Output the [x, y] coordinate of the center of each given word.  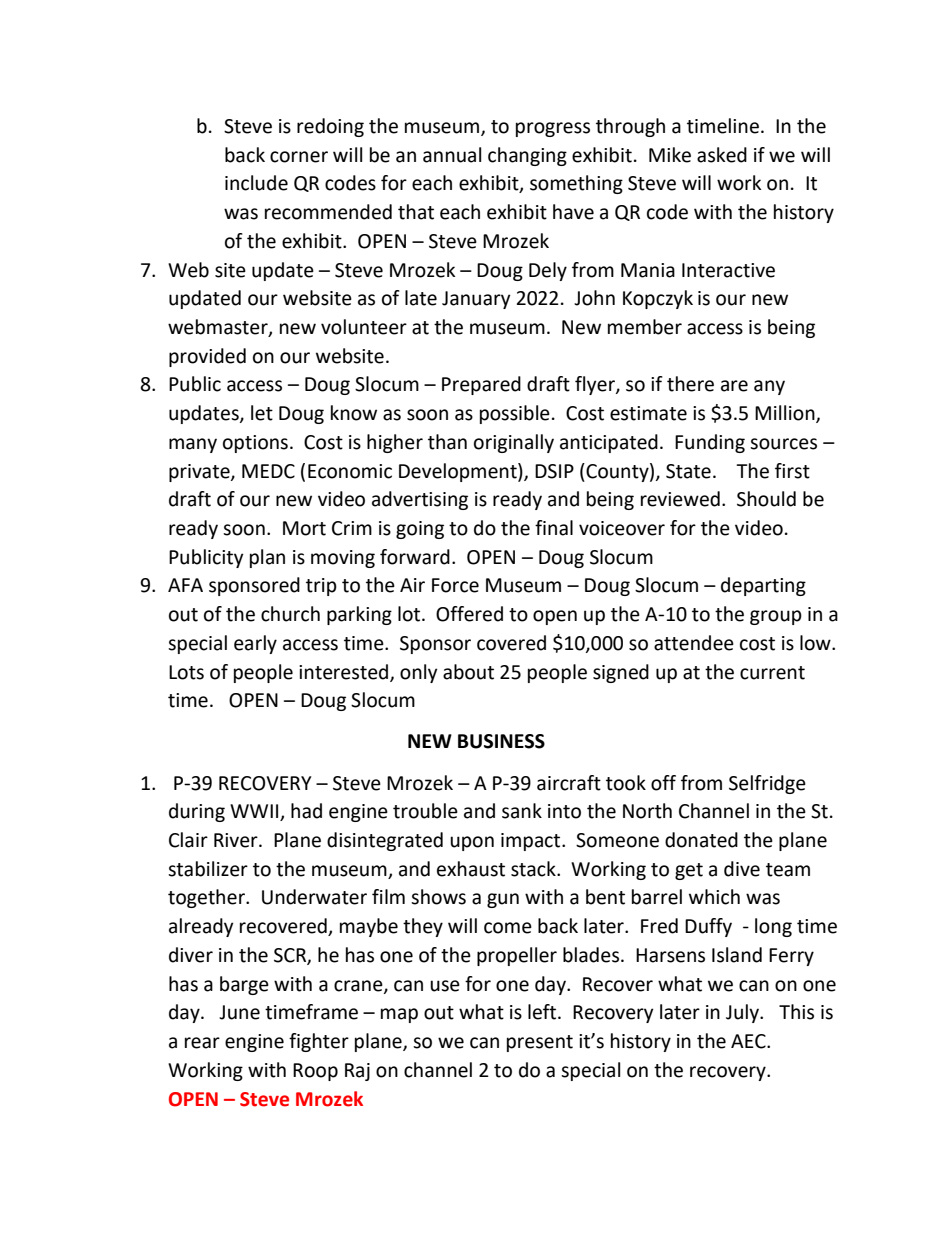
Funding [710, 443]
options [255, 444]
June [239, 1012]
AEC [749, 1041]
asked [722, 155]
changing [527, 156]
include [256, 183]
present [540, 1043]
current [772, 673]
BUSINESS [501, 741]
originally [514, 443]
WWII [255, 812]
